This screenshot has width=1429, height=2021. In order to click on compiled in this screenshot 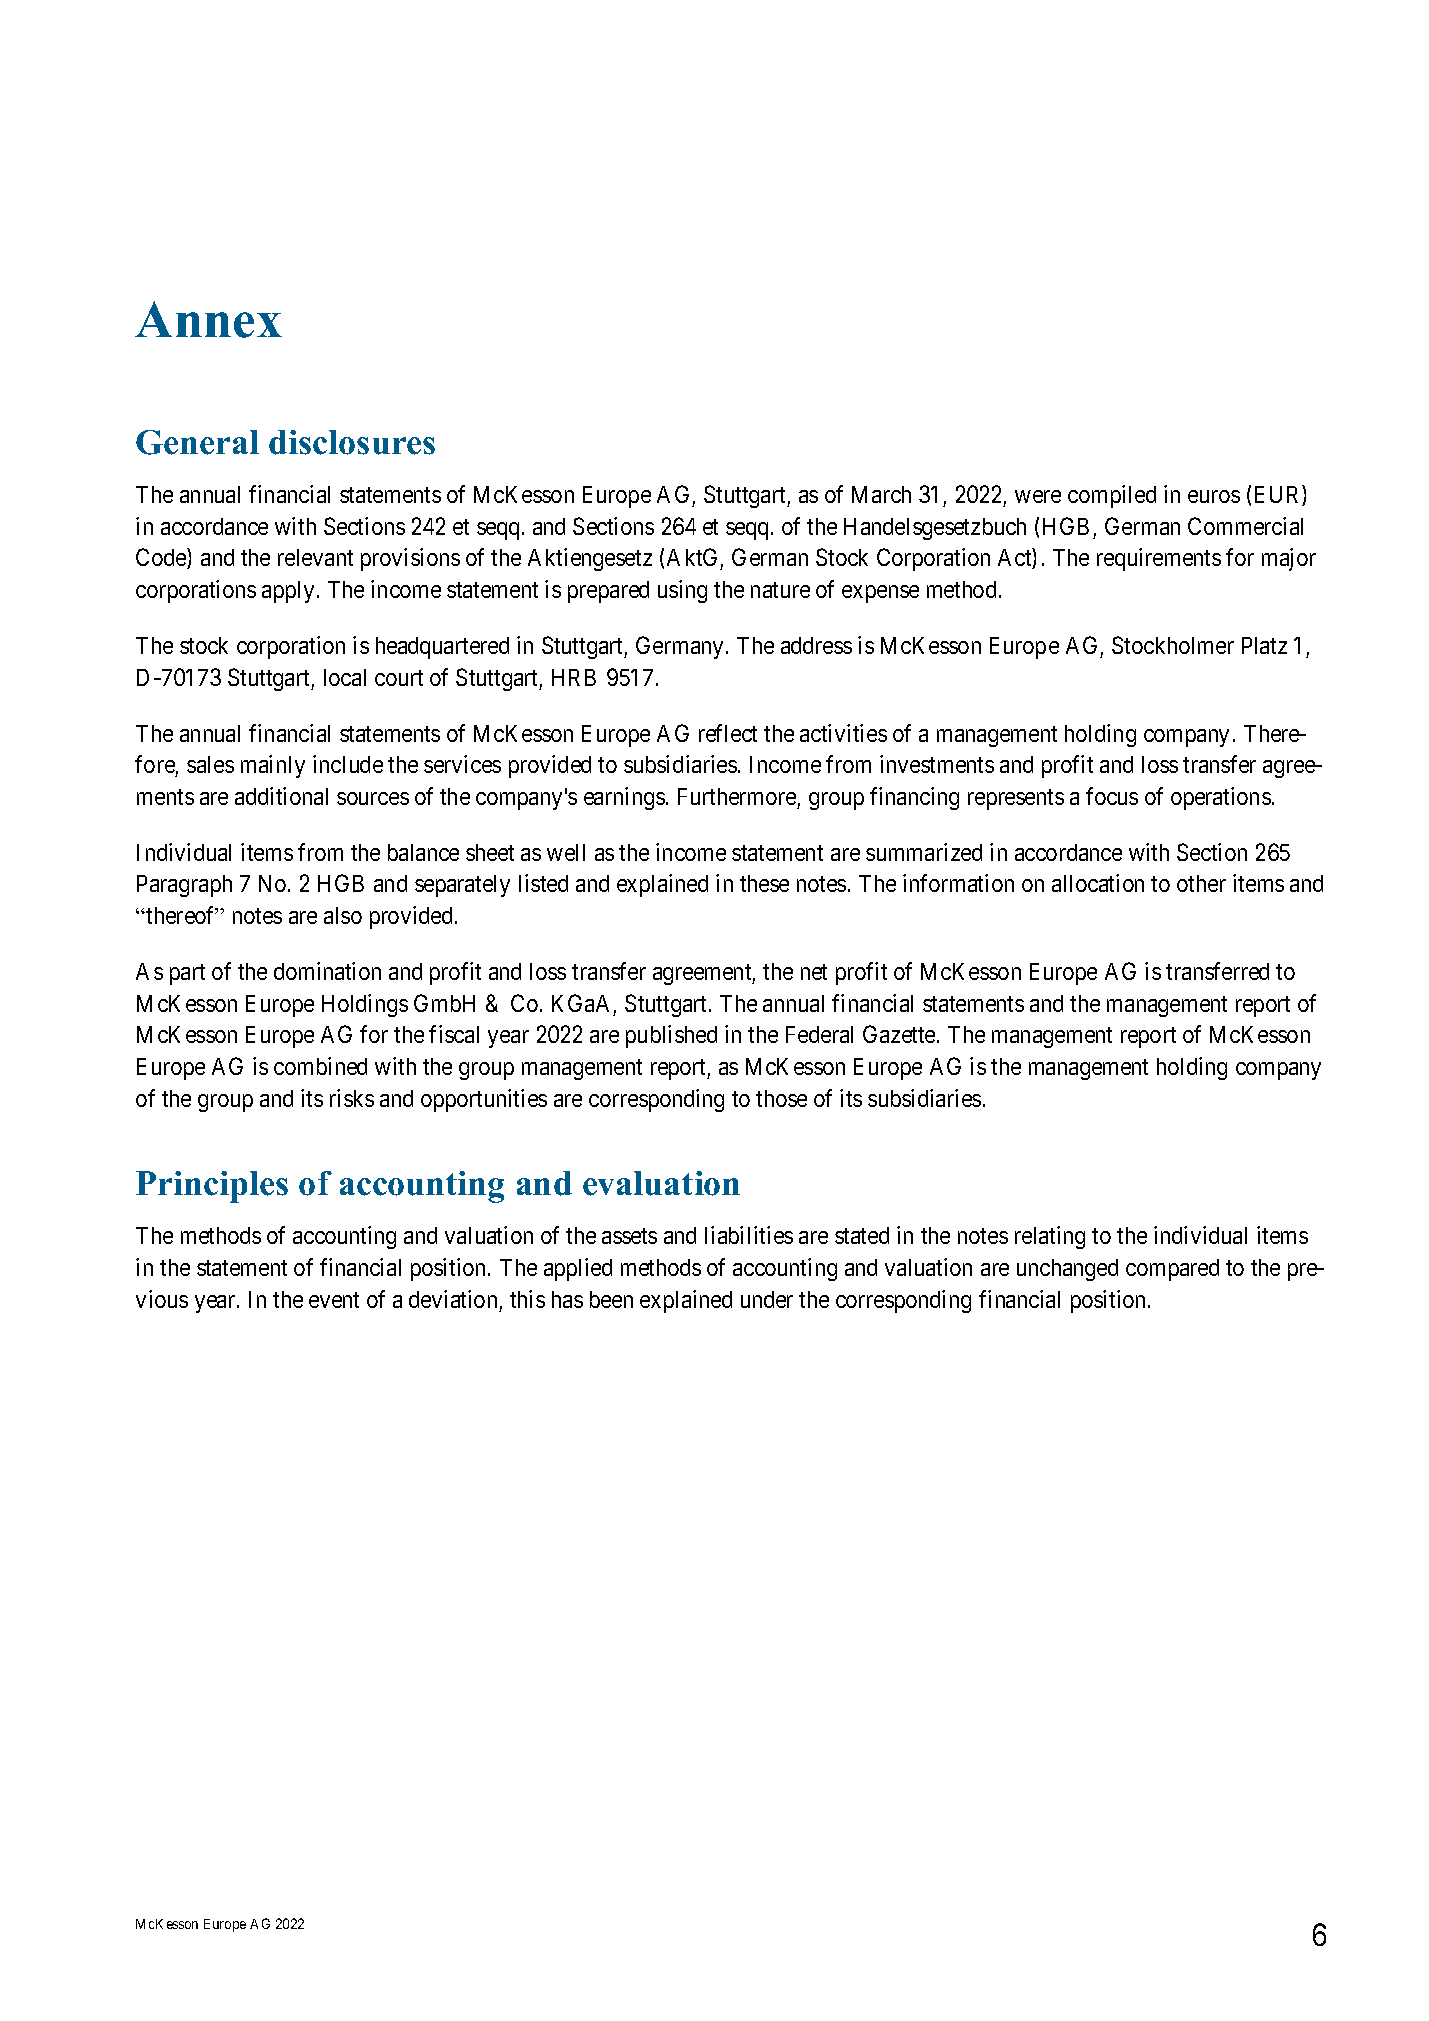, I will do `click(1112, 496)`.
